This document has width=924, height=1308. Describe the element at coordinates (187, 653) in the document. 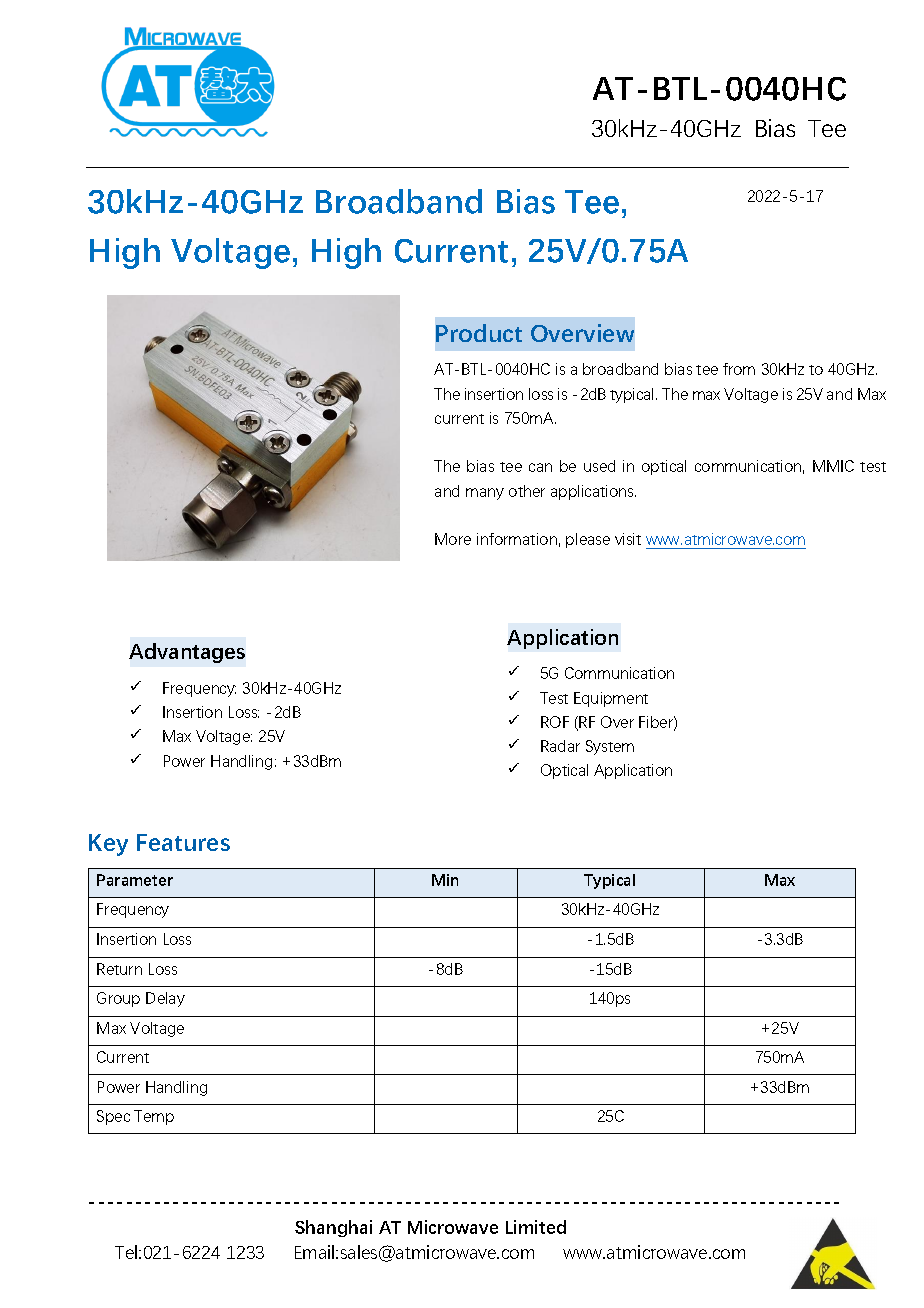

I see `Advantages` at that location.
